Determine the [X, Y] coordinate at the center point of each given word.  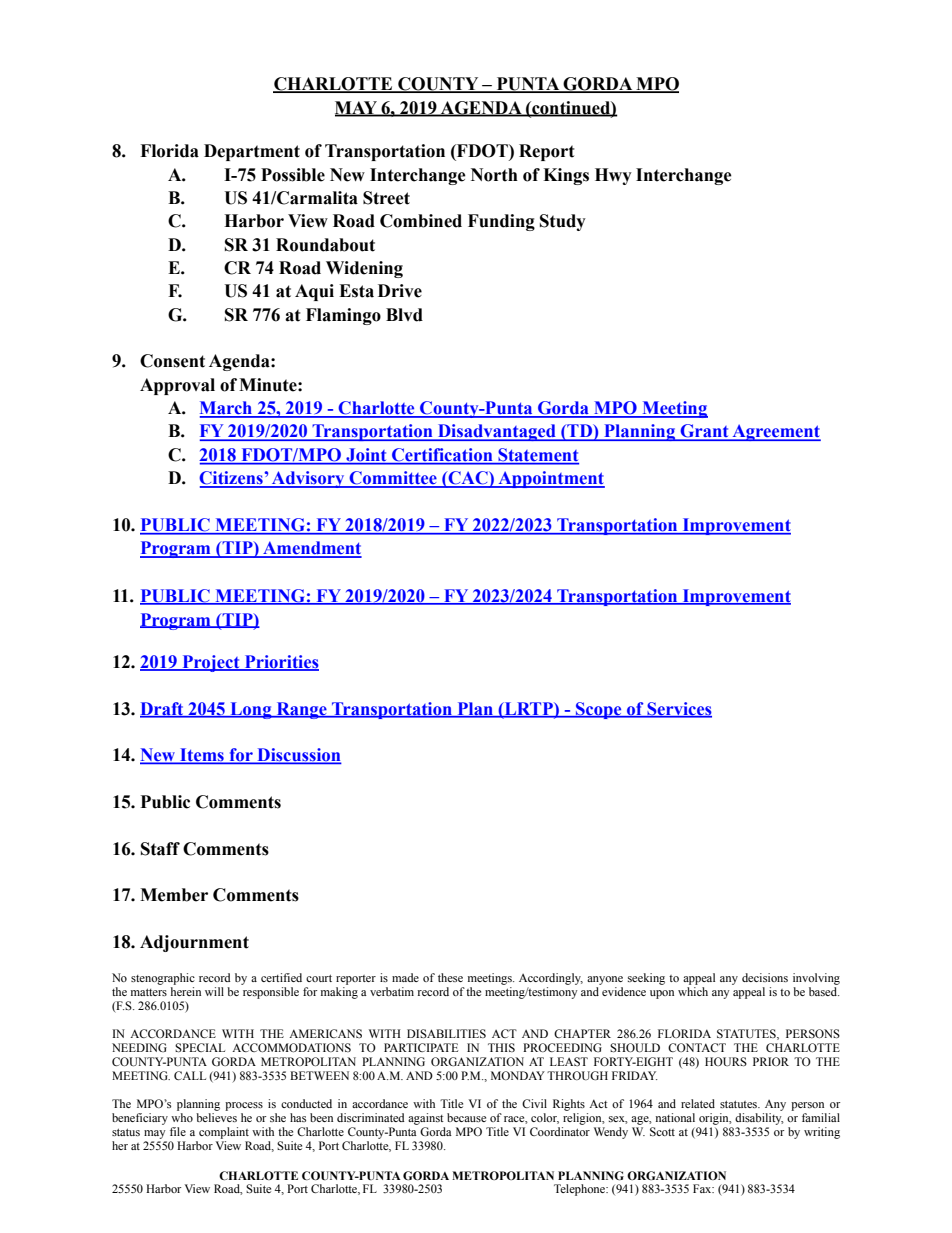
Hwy [613, 176]
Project [211, 663]
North [494, 175]
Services [678, 709]
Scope [599, 710]
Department [252, 152]
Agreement [775, 432]
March [227, 409]
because [466, 1117]
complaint [223, 1134]
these [450, 977]
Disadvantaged [497, 432]
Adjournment [194, 943]
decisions [765, 977]
